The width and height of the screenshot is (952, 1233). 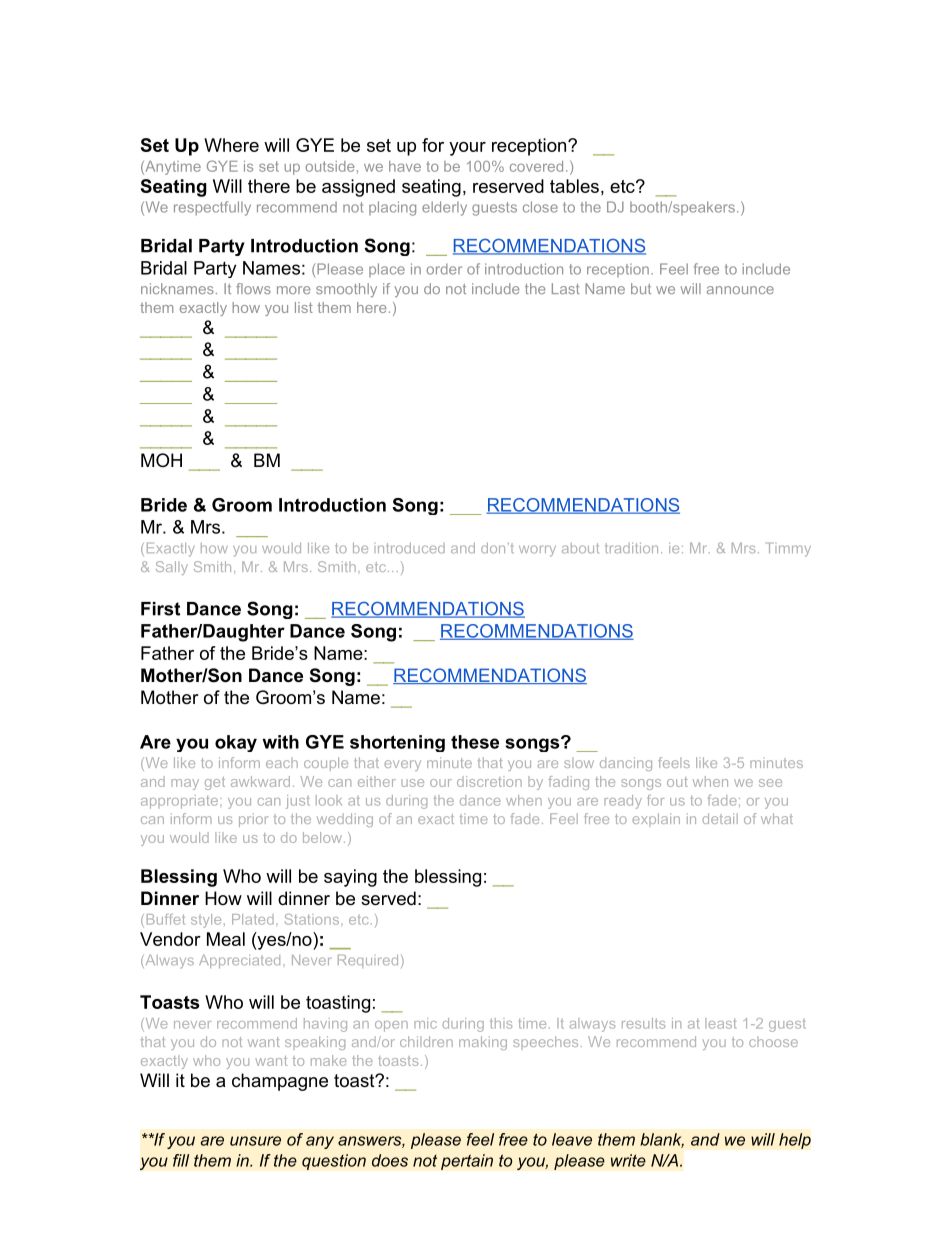 I want to click on unsure, so click(x=255, y=1141).
